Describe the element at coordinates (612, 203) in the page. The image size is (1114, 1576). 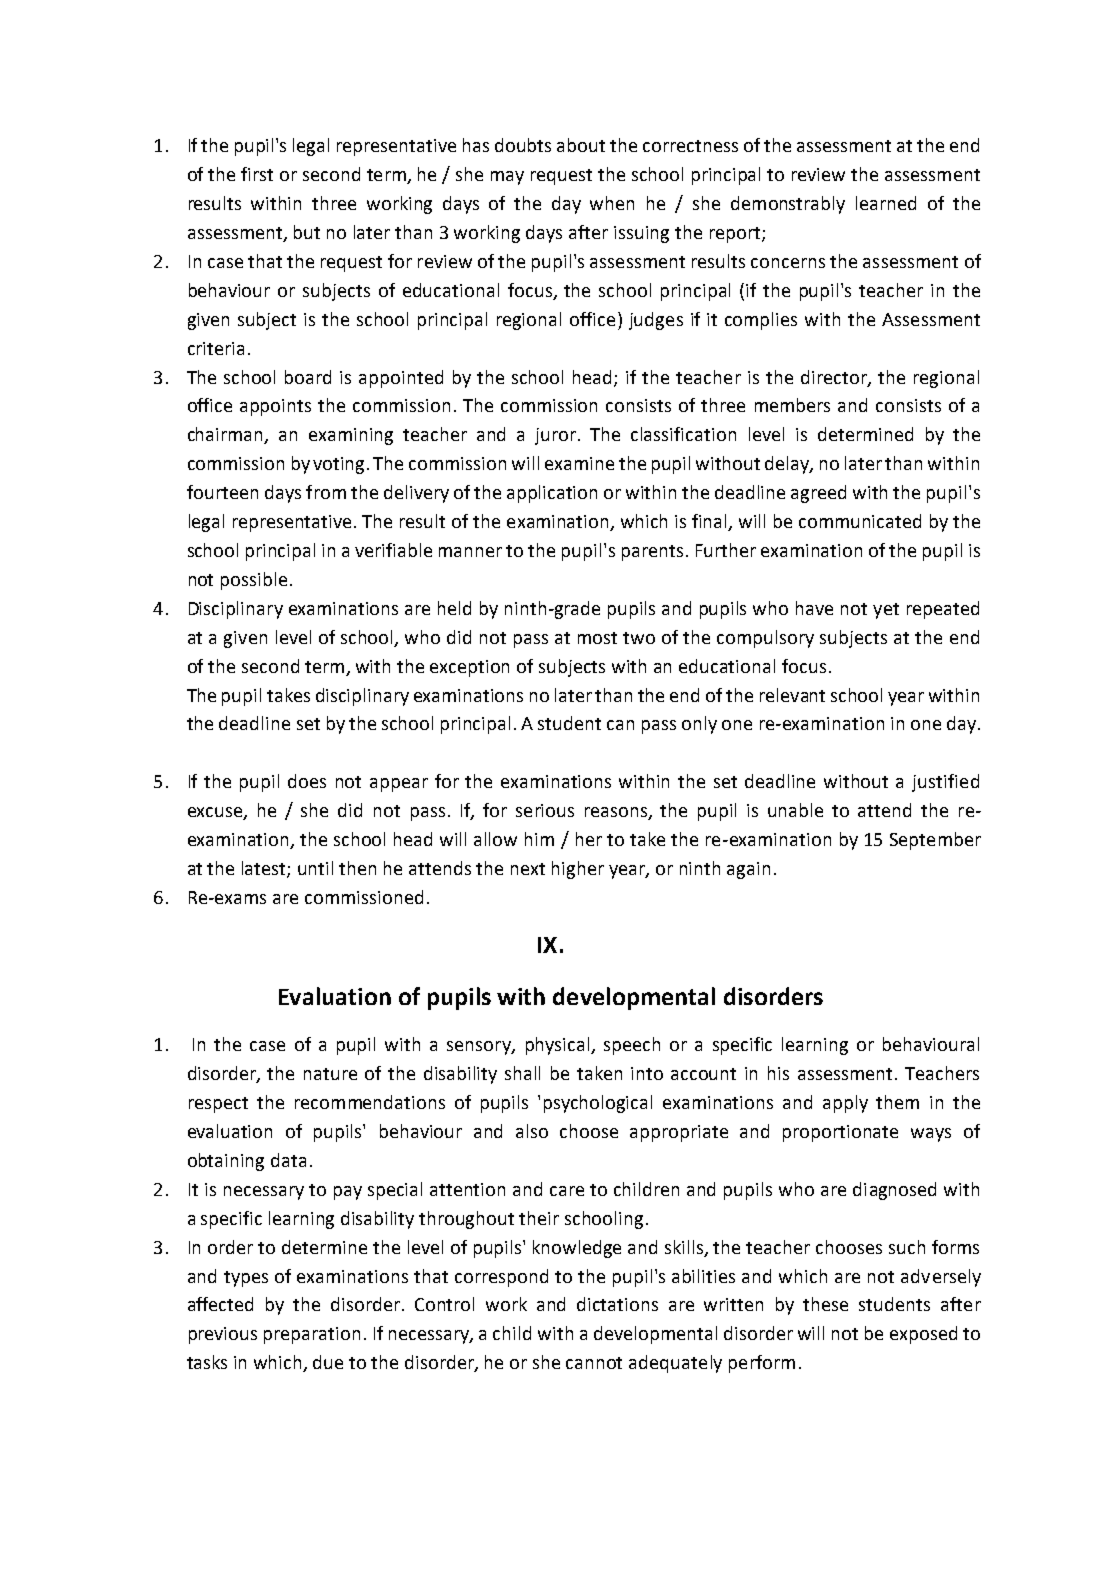
I see `when` at that location.
